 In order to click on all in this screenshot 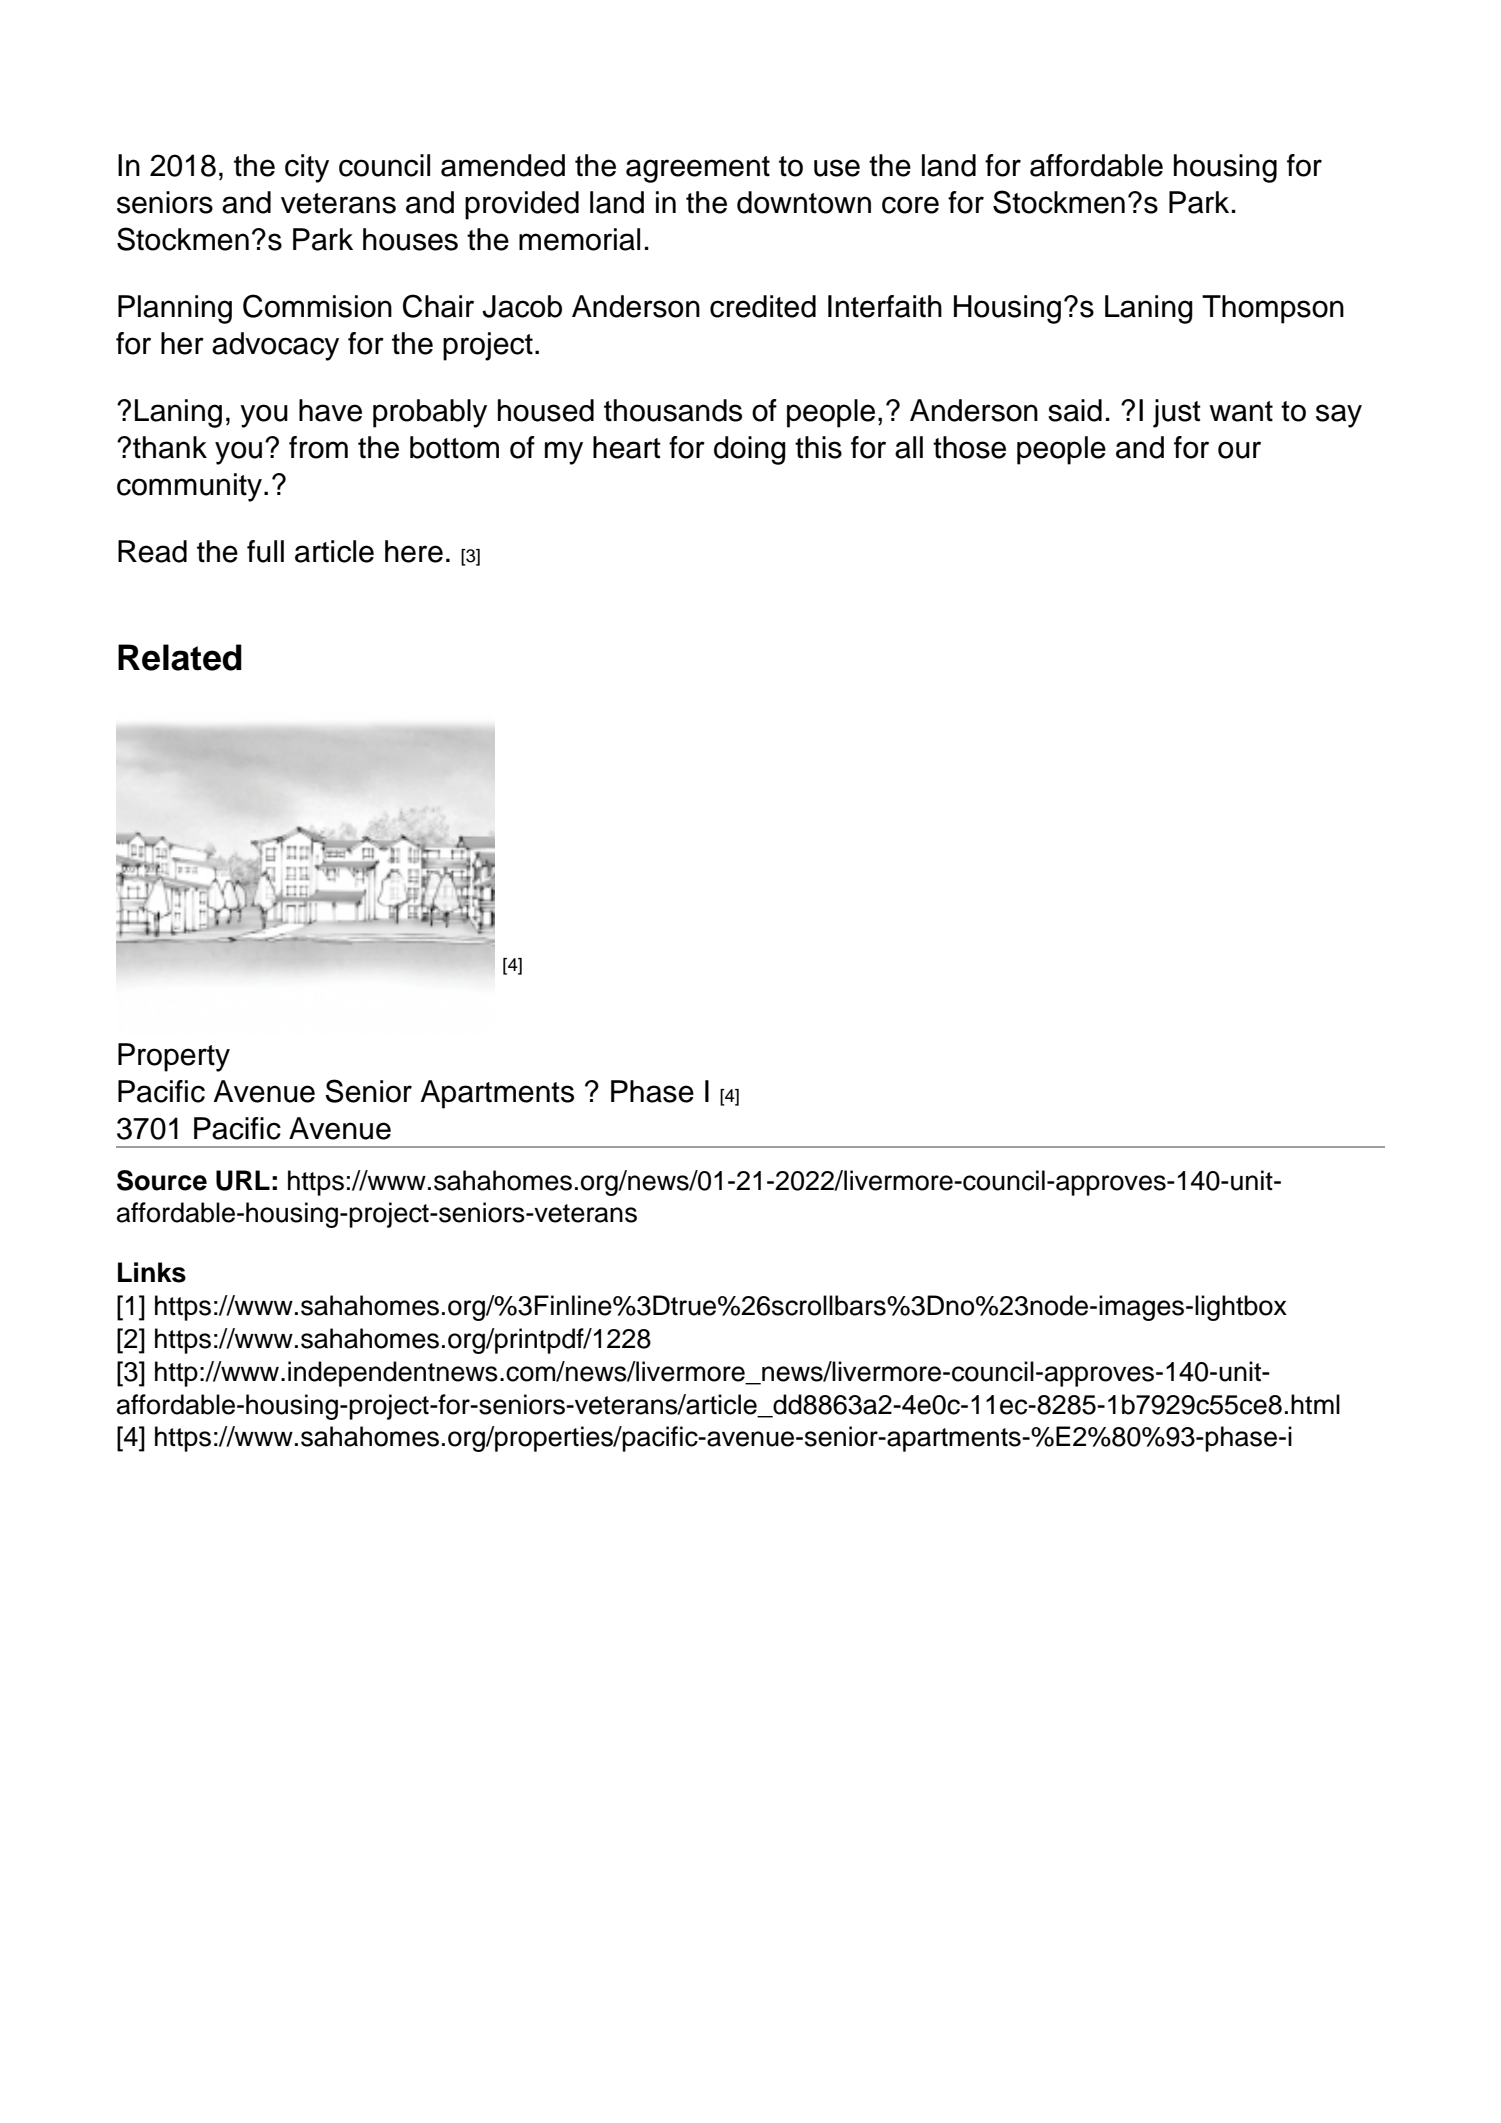, I will do `click(909, 447)`.
